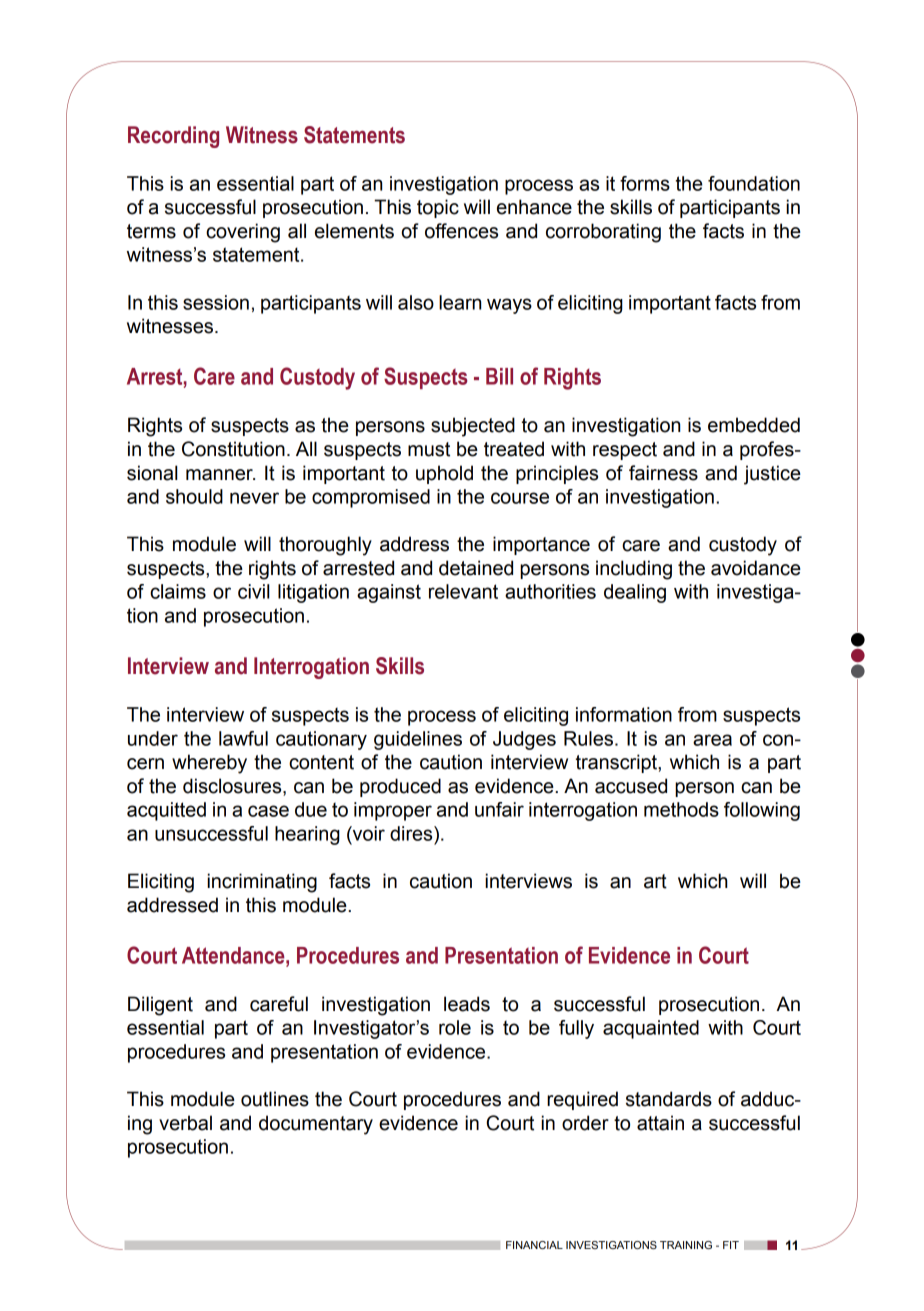 This screenshot has height=1311, width=924. I want to click on FINANCIAL, so click(534, 1245).
